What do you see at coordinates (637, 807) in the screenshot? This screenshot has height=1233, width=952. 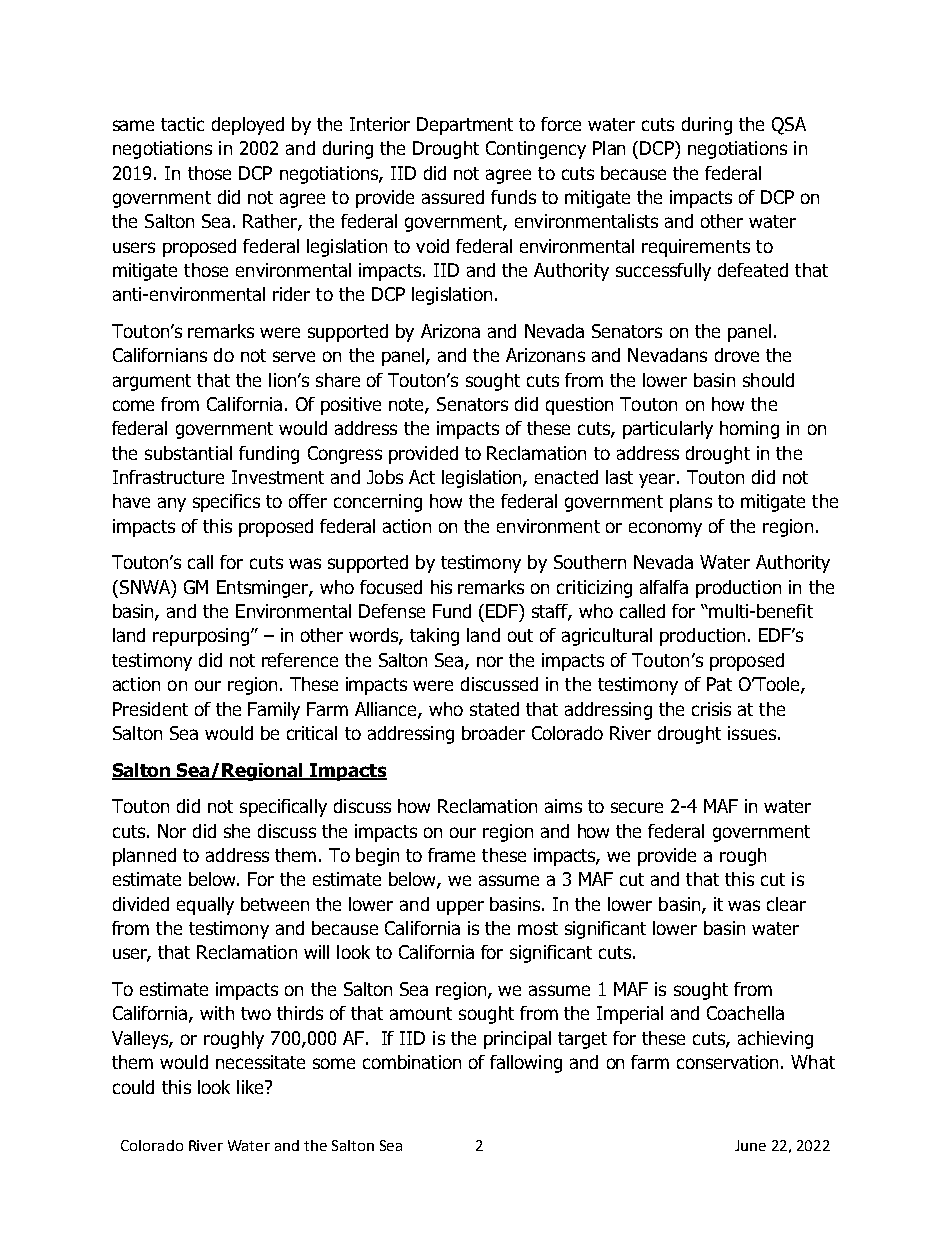 I see `secure` at bounding box center [637, 807].
